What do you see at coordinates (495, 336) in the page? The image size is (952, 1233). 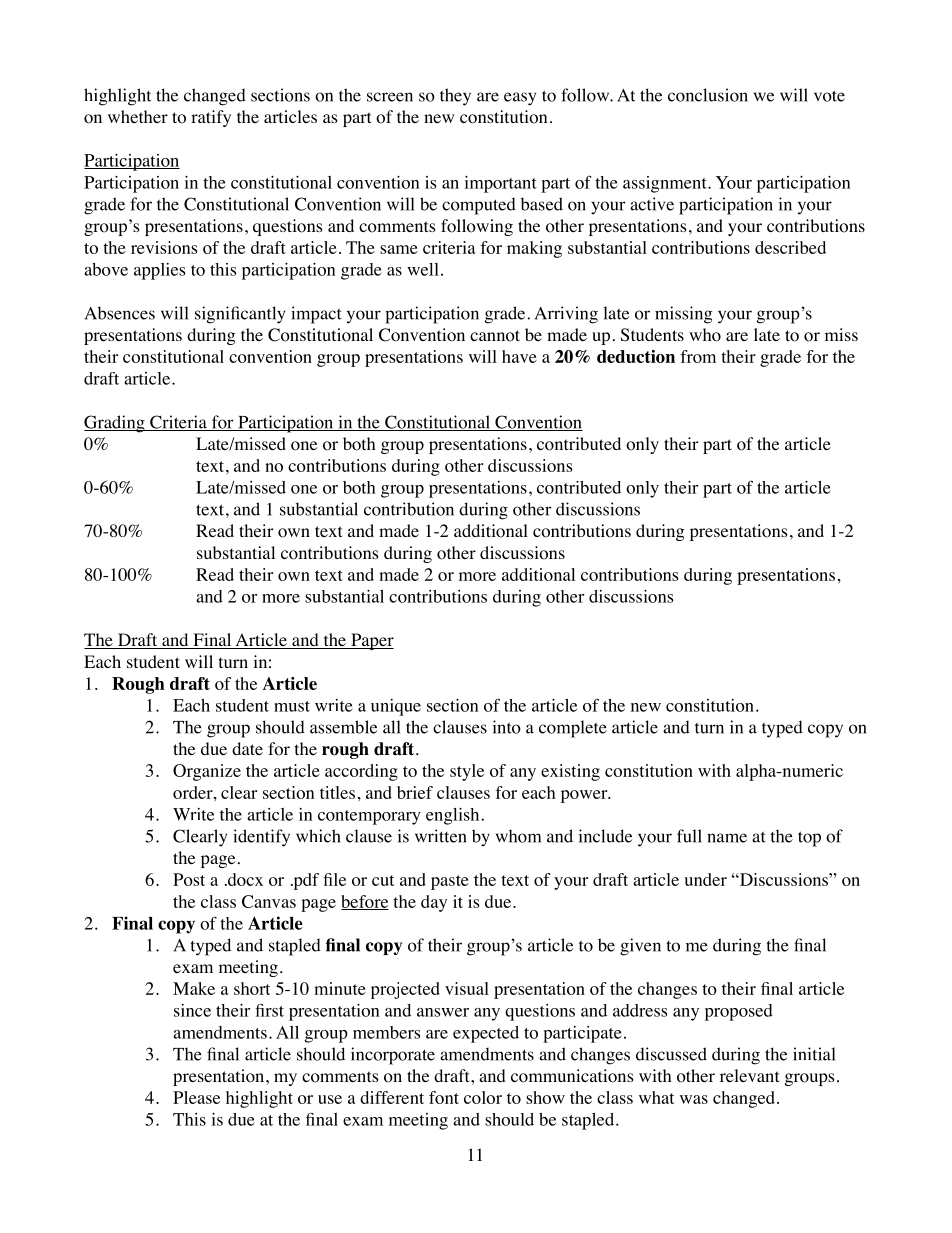 I see `cannot` at bounding box center [495, 336].
